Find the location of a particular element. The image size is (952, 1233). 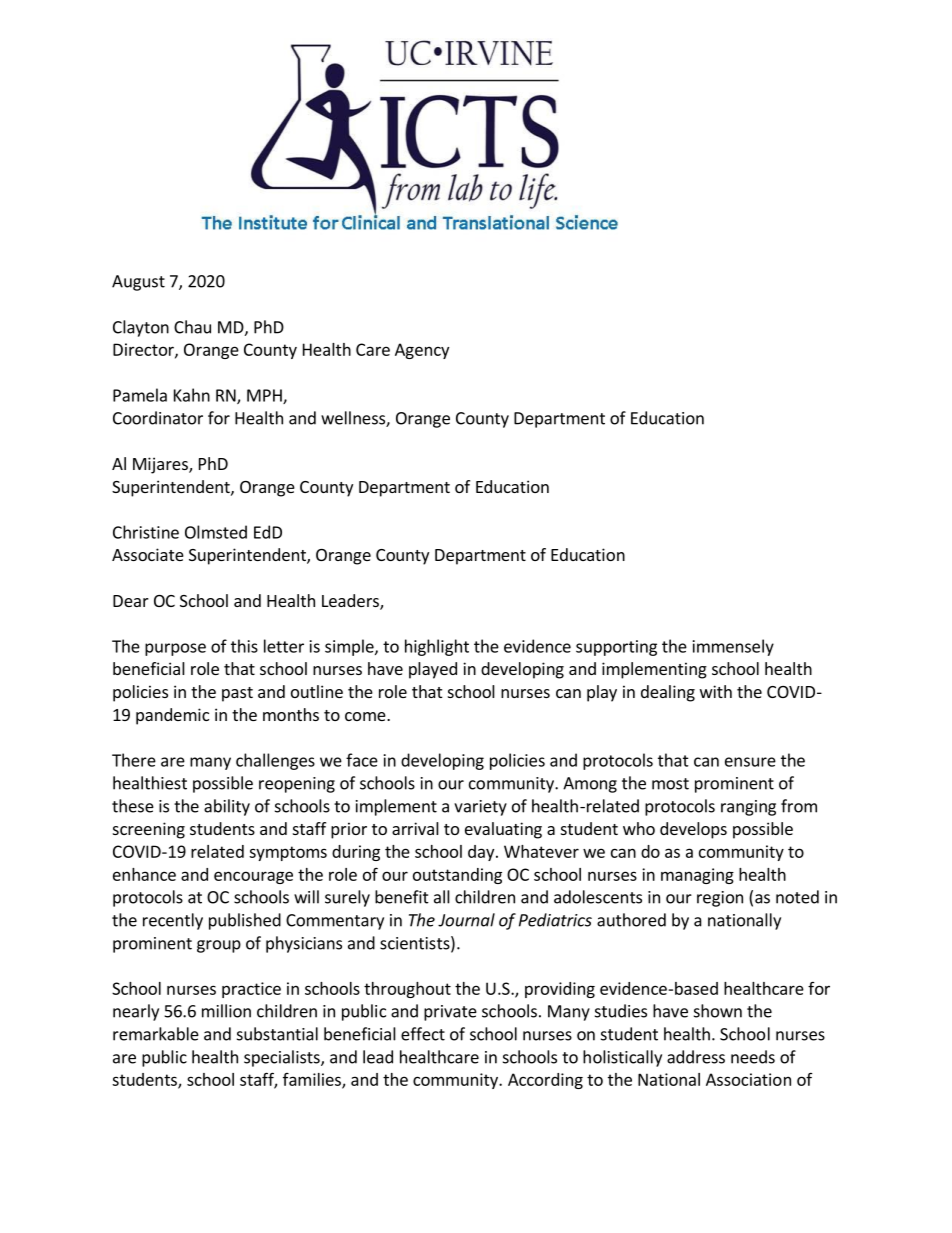

highlight is located at coordinates (437, 647).
